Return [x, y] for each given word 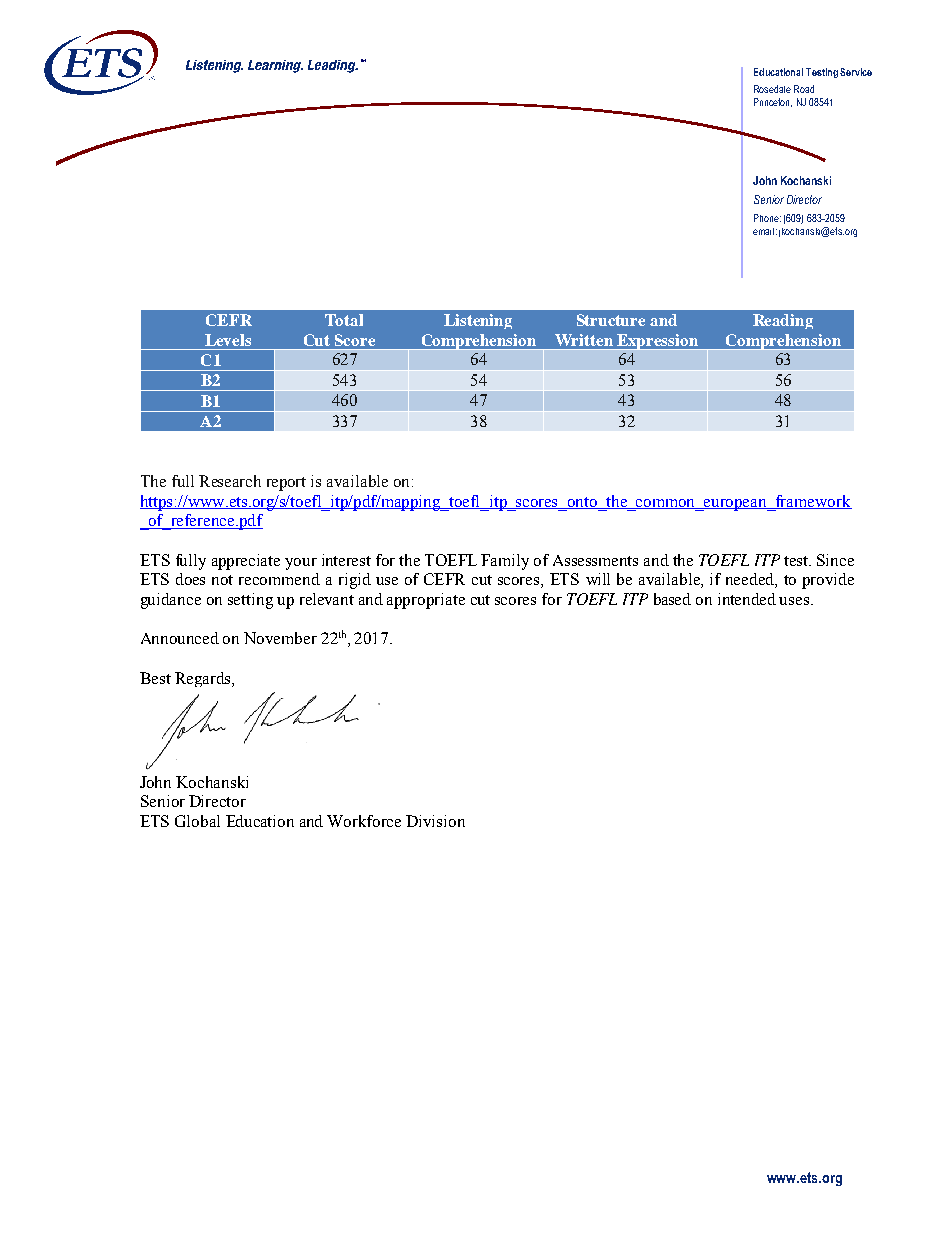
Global [197, 821]
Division [435, 821]
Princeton [773, 102]
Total [344, 320]
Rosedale [772, 89]
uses [795, 601]
